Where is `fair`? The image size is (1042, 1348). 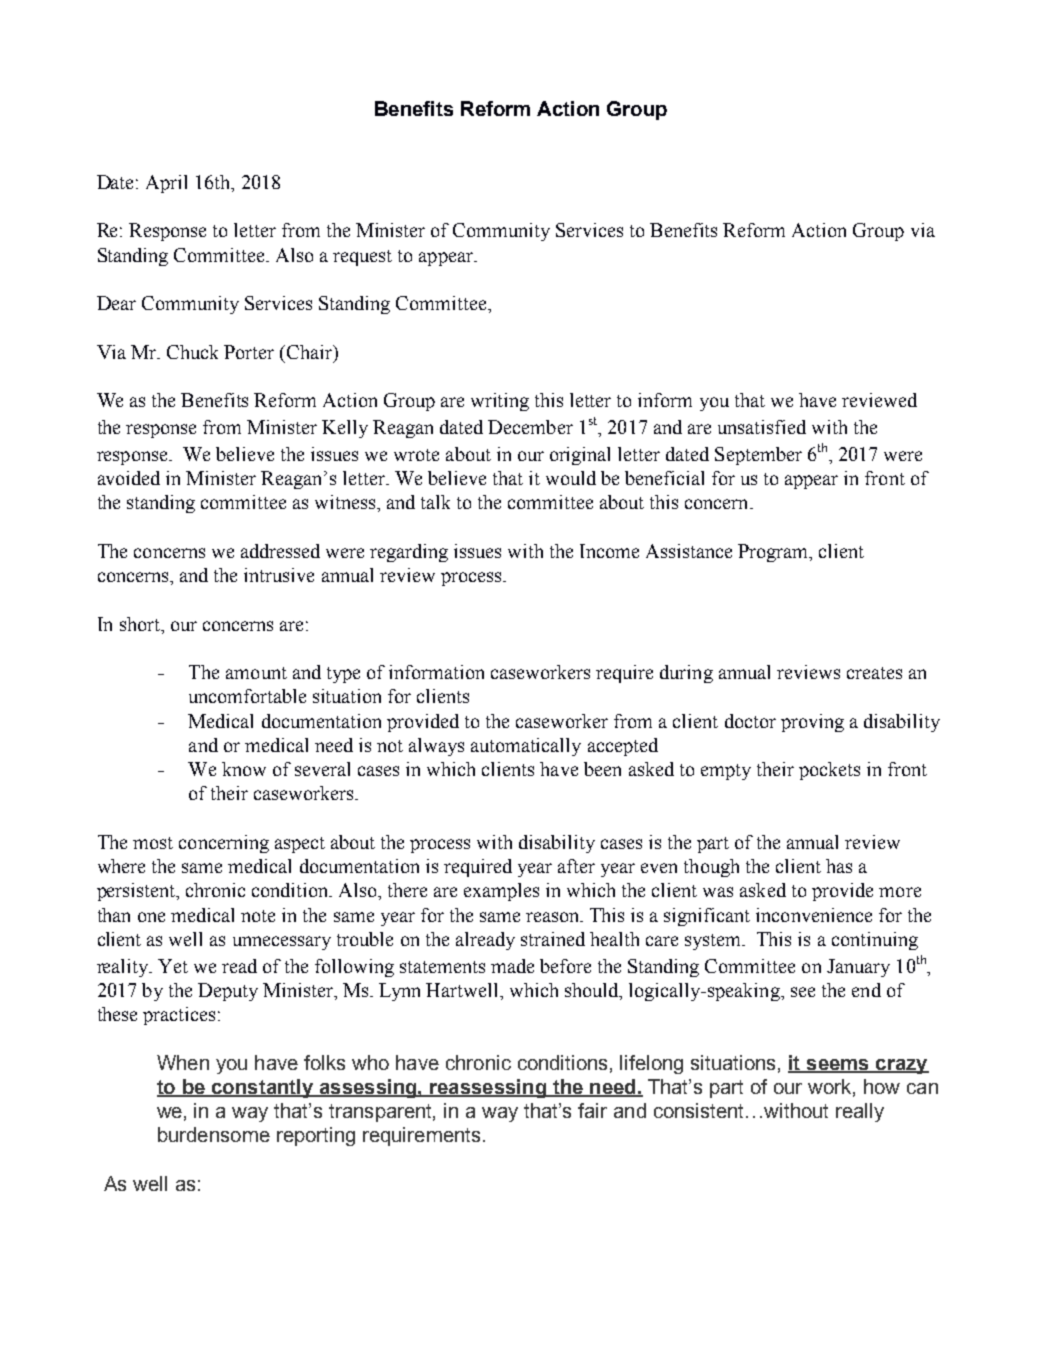 fair is located at coordinates (592, 1110).
